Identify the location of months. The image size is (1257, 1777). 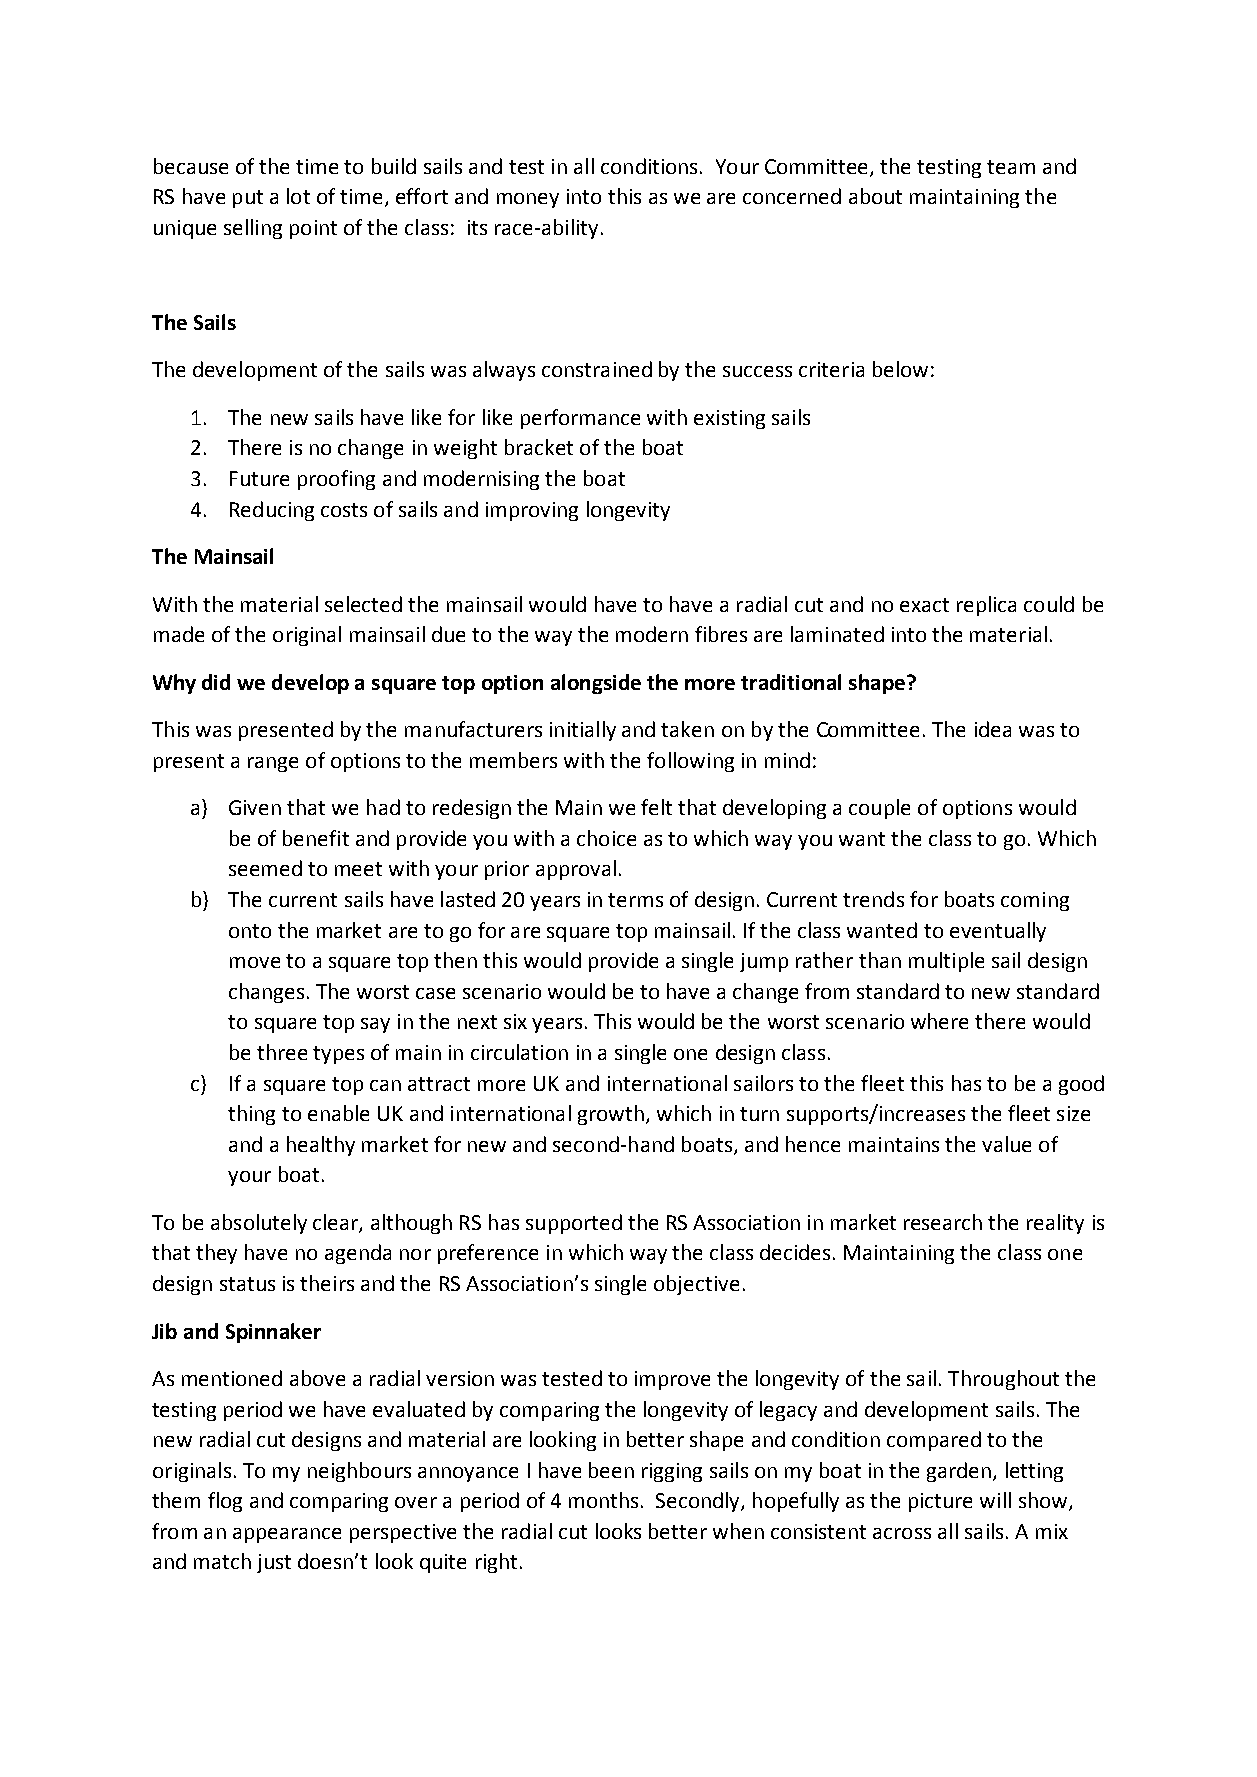
(603, 1500).
